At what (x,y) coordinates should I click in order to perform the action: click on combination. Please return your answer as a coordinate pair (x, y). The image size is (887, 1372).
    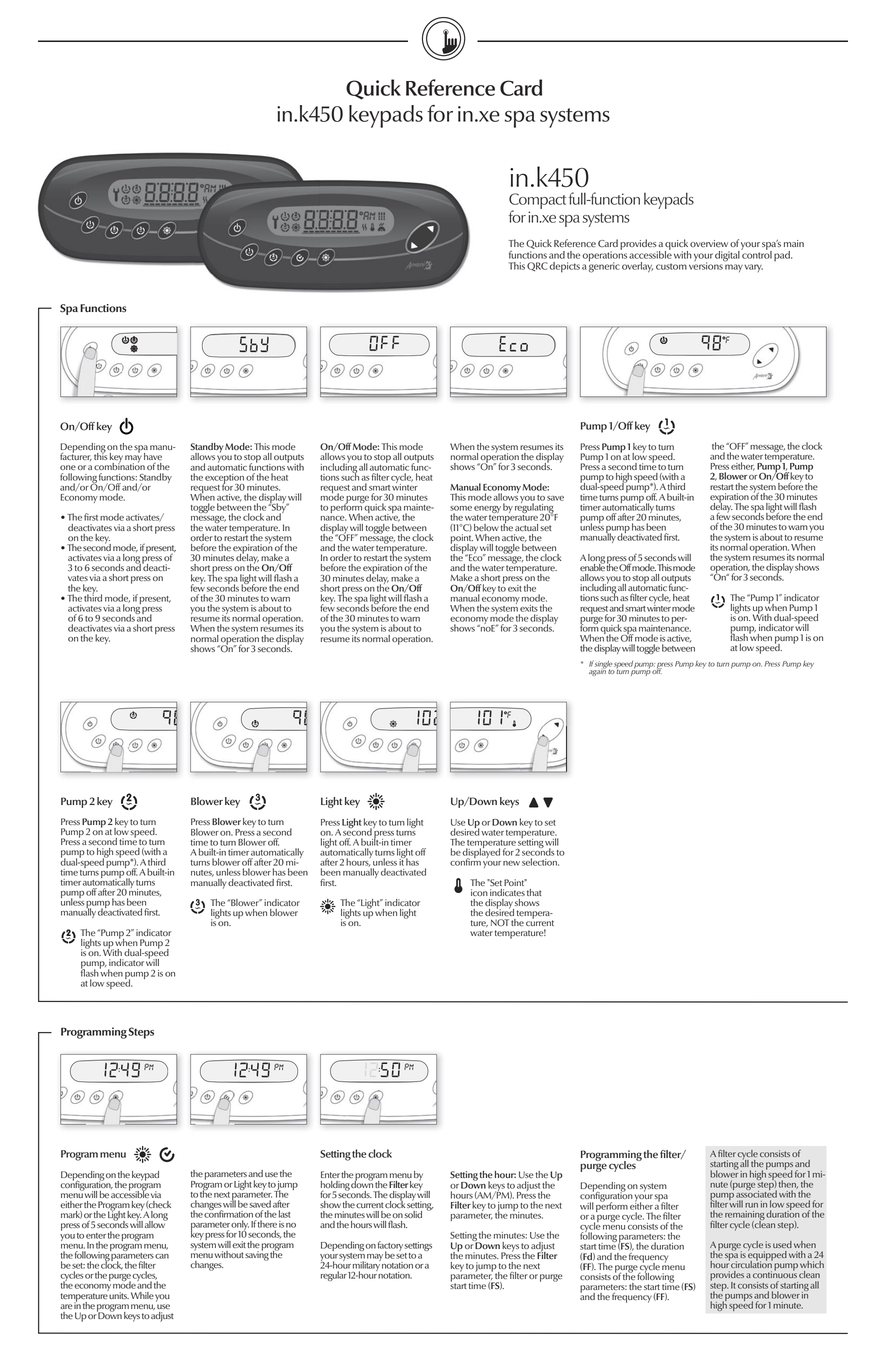
    Looking at the image, I should click on (119, 465).
